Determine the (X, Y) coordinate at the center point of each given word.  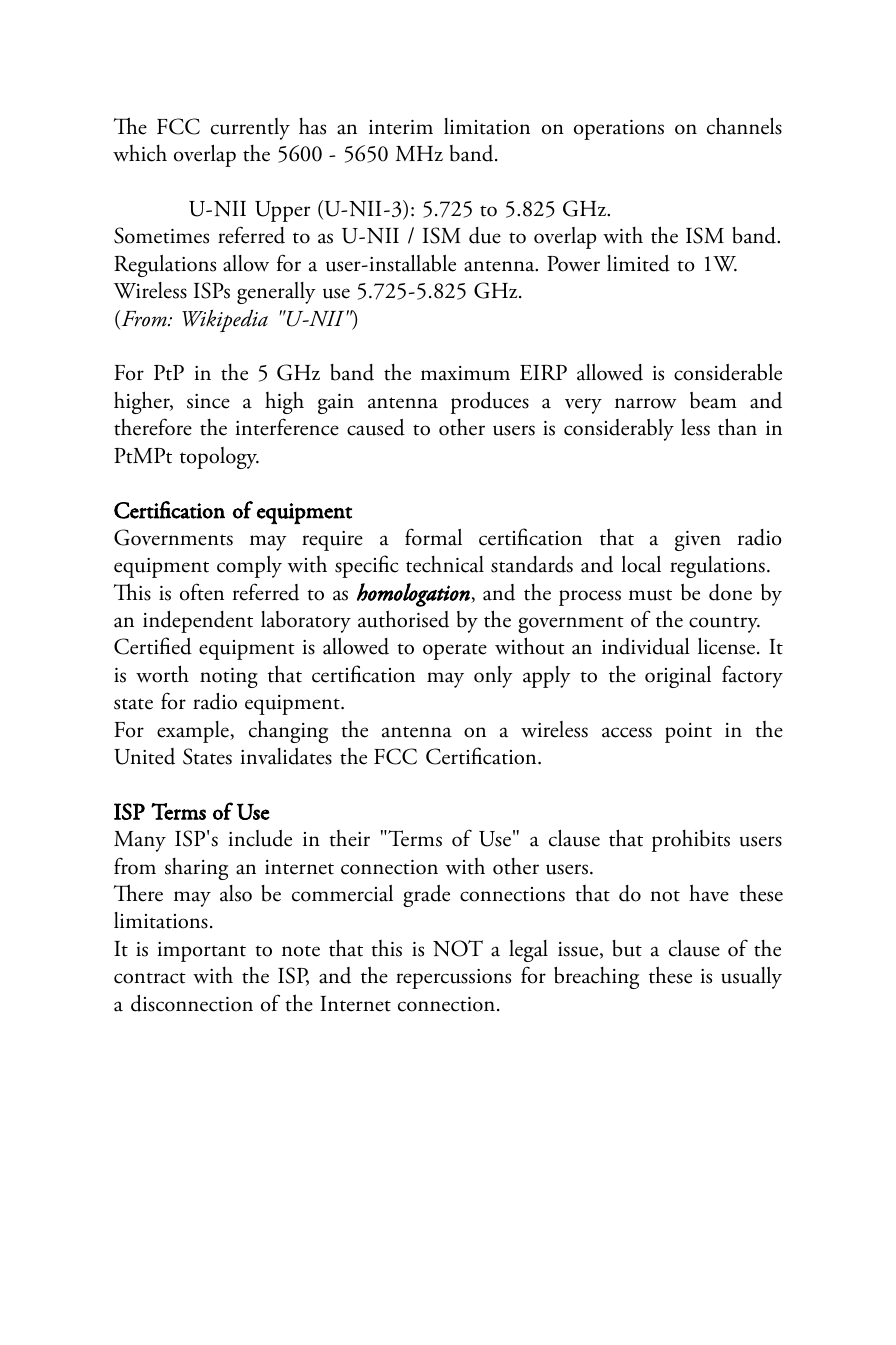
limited (638, 263)
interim (401, 127)
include (260, 838)
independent (198, 622)
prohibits (691, 841)
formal (433, 537)
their (349, 838)
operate (455, 651)
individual (646, 646)
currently (250, 129)
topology (219, 458)
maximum (465, 373)
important (201, 952)
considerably (619, 430)
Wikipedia (225, 320)
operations (619, 130)
